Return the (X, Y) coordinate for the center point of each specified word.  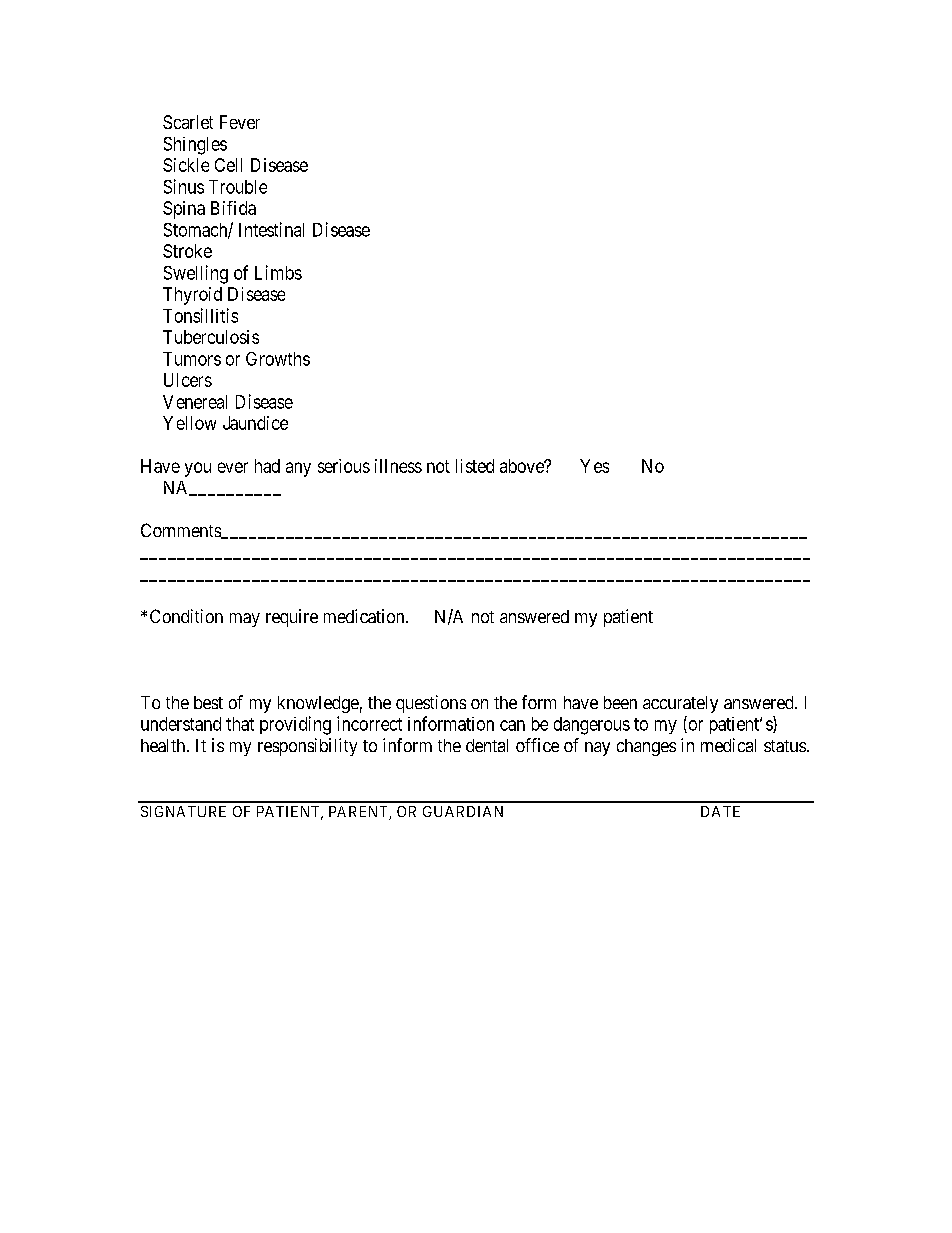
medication (365, 616)
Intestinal (271, 229)
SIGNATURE (183, 811)
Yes (594, 466)
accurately (680, 704)
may (245, 620)
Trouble (238, 187)
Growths (278, 359)
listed (475, 466)
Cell (228, 165)
